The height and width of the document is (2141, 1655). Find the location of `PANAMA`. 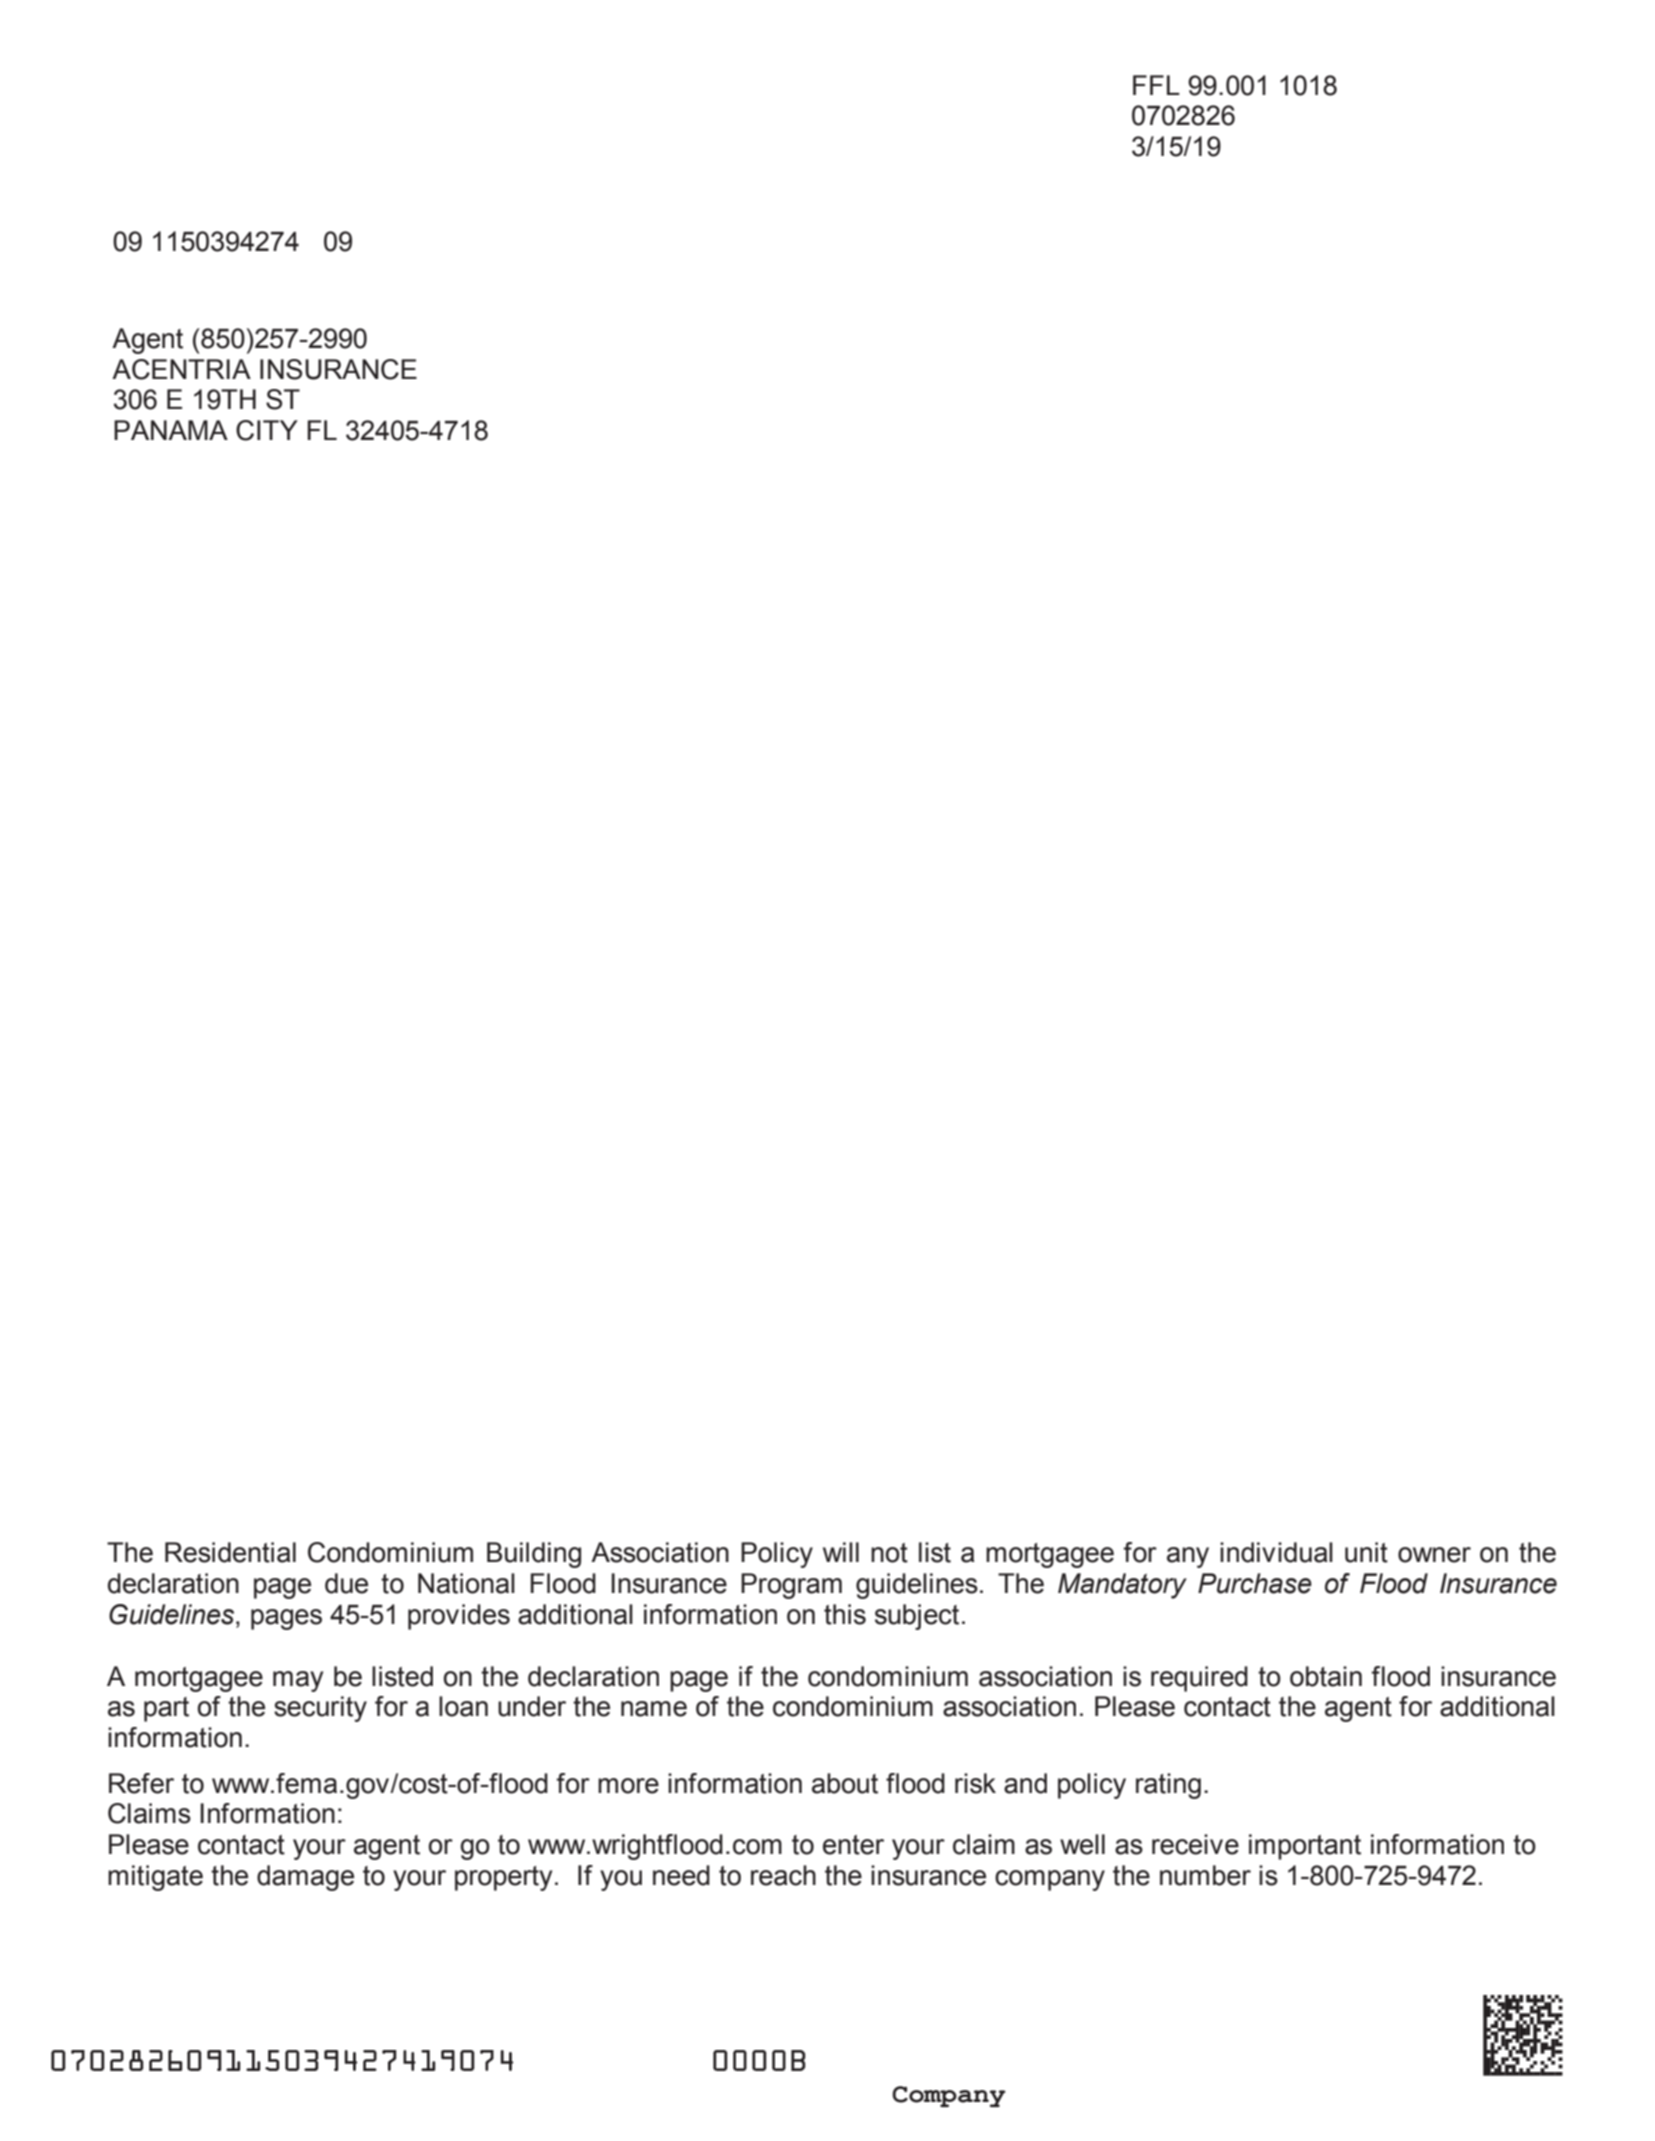

PANAMA is located at coordinates (171, 430).
